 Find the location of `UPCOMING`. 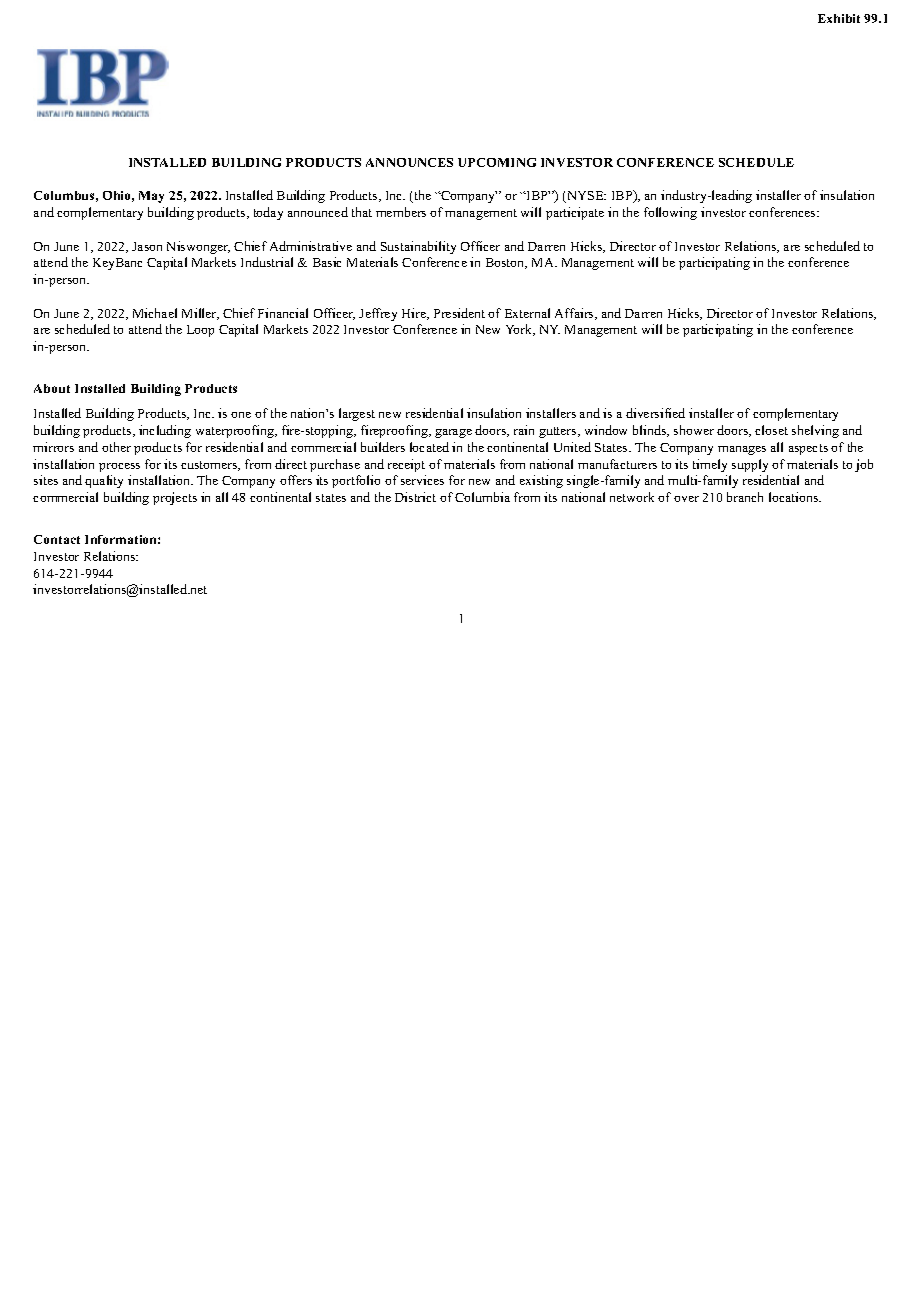

UPCOMING is located at coordinates (497, 162).
